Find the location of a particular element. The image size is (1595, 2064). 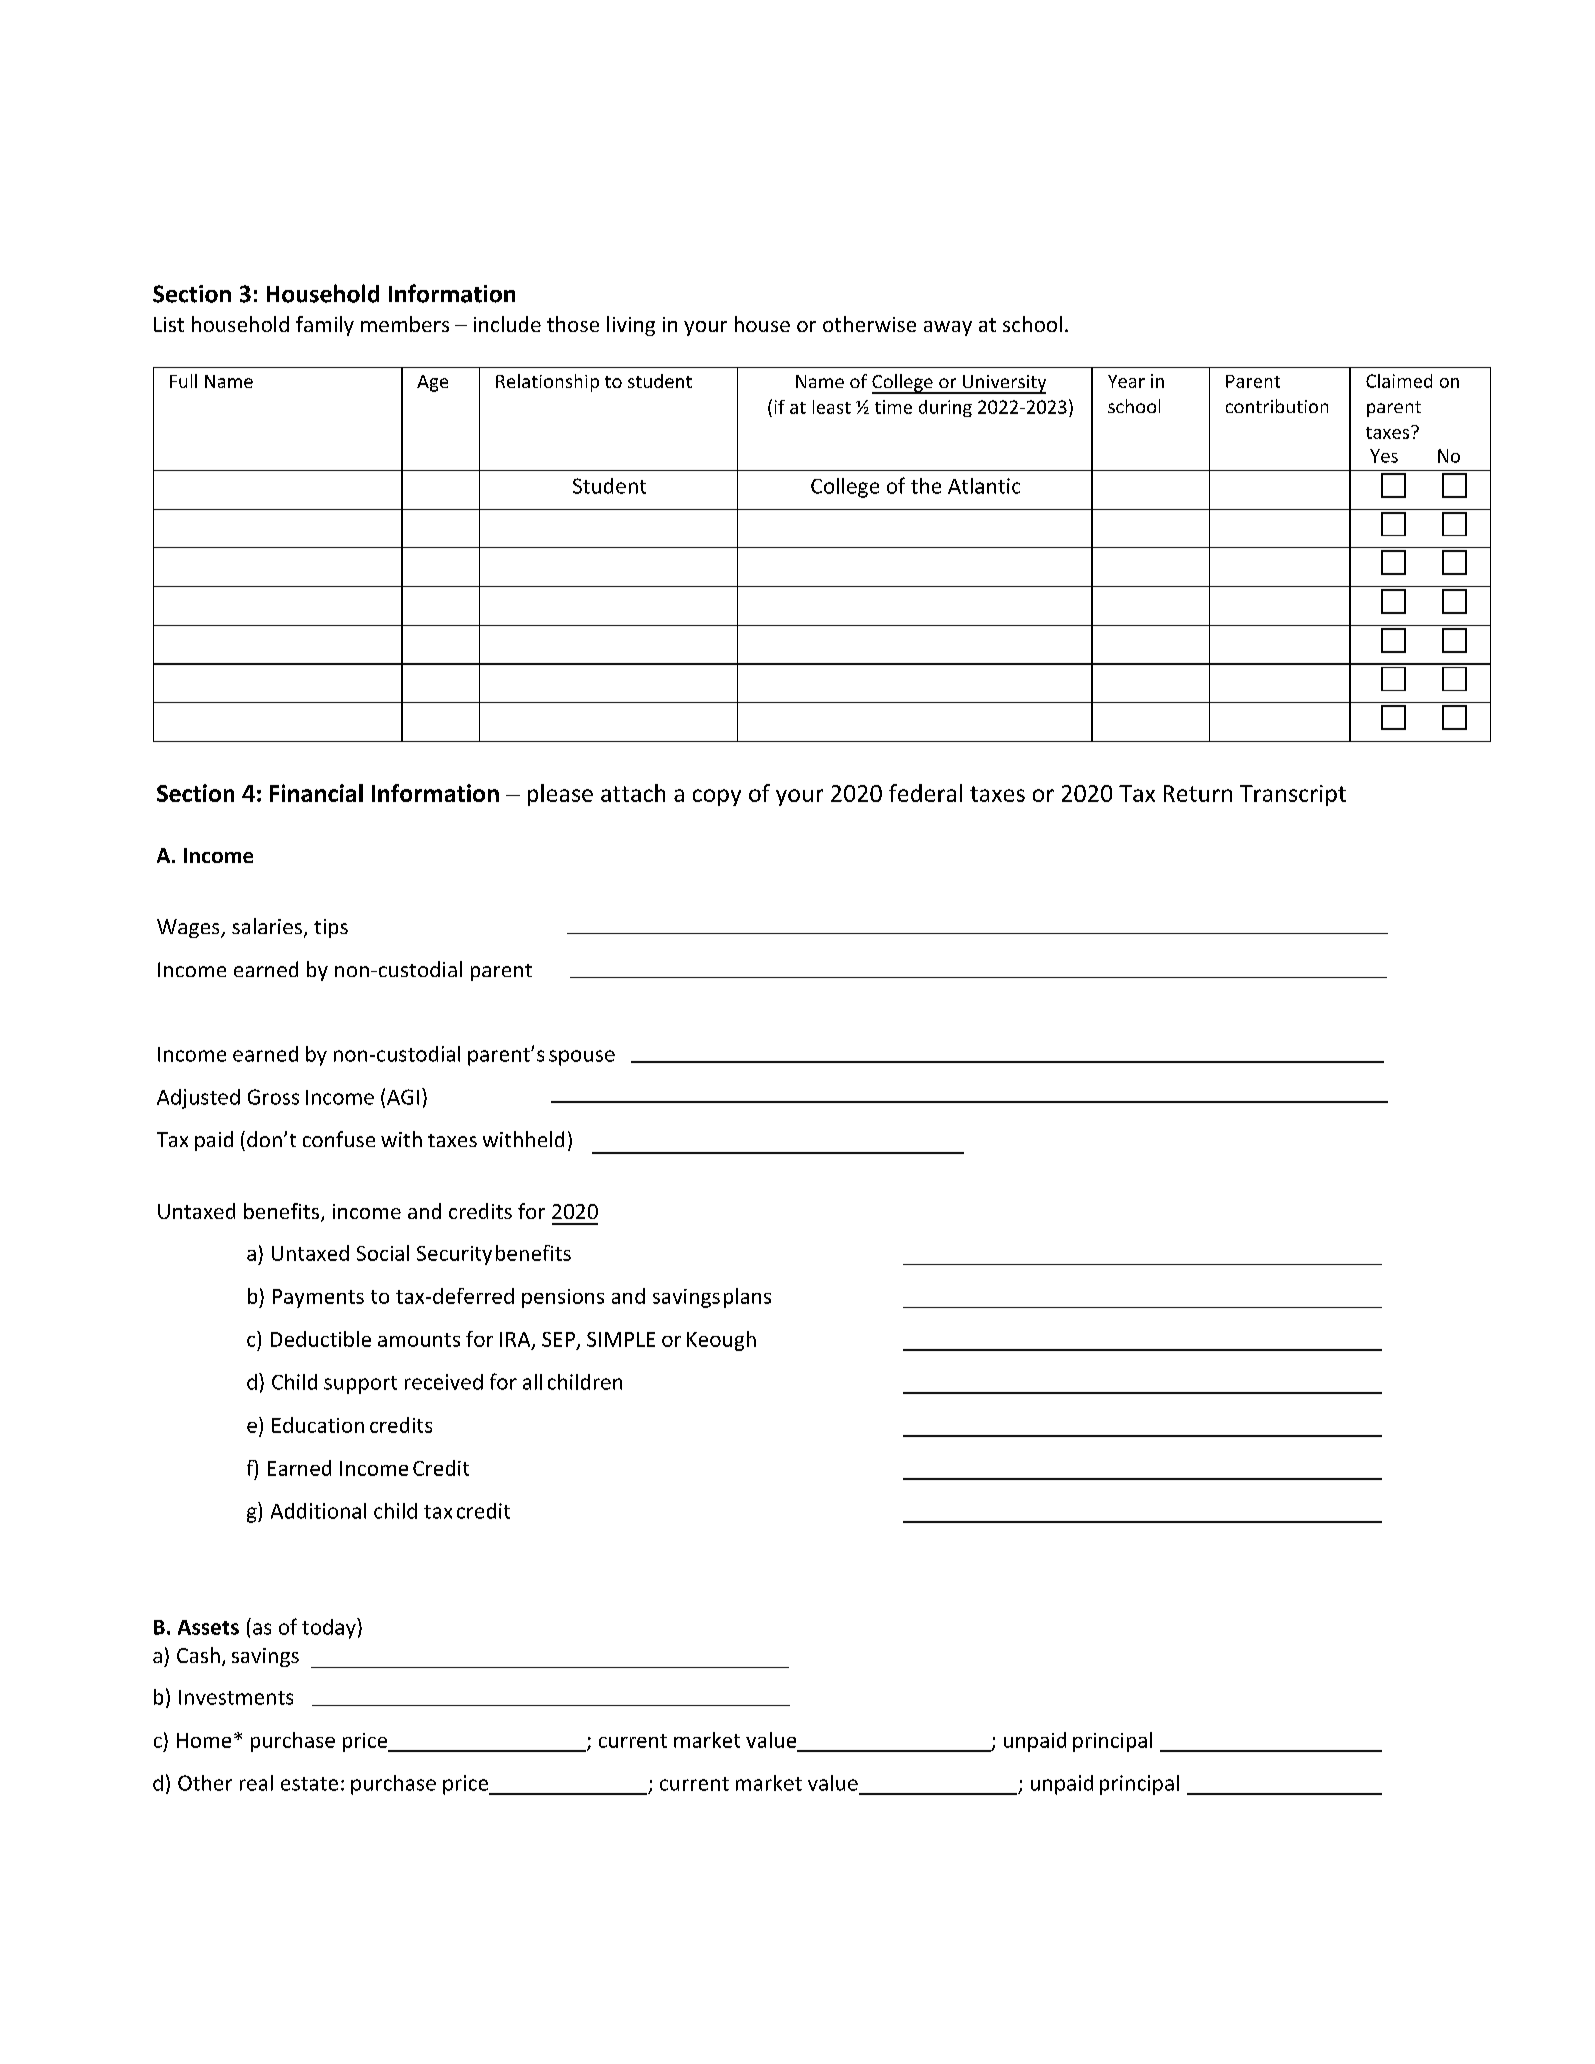

SIMPLE is located at coordinates (621, 1339).
